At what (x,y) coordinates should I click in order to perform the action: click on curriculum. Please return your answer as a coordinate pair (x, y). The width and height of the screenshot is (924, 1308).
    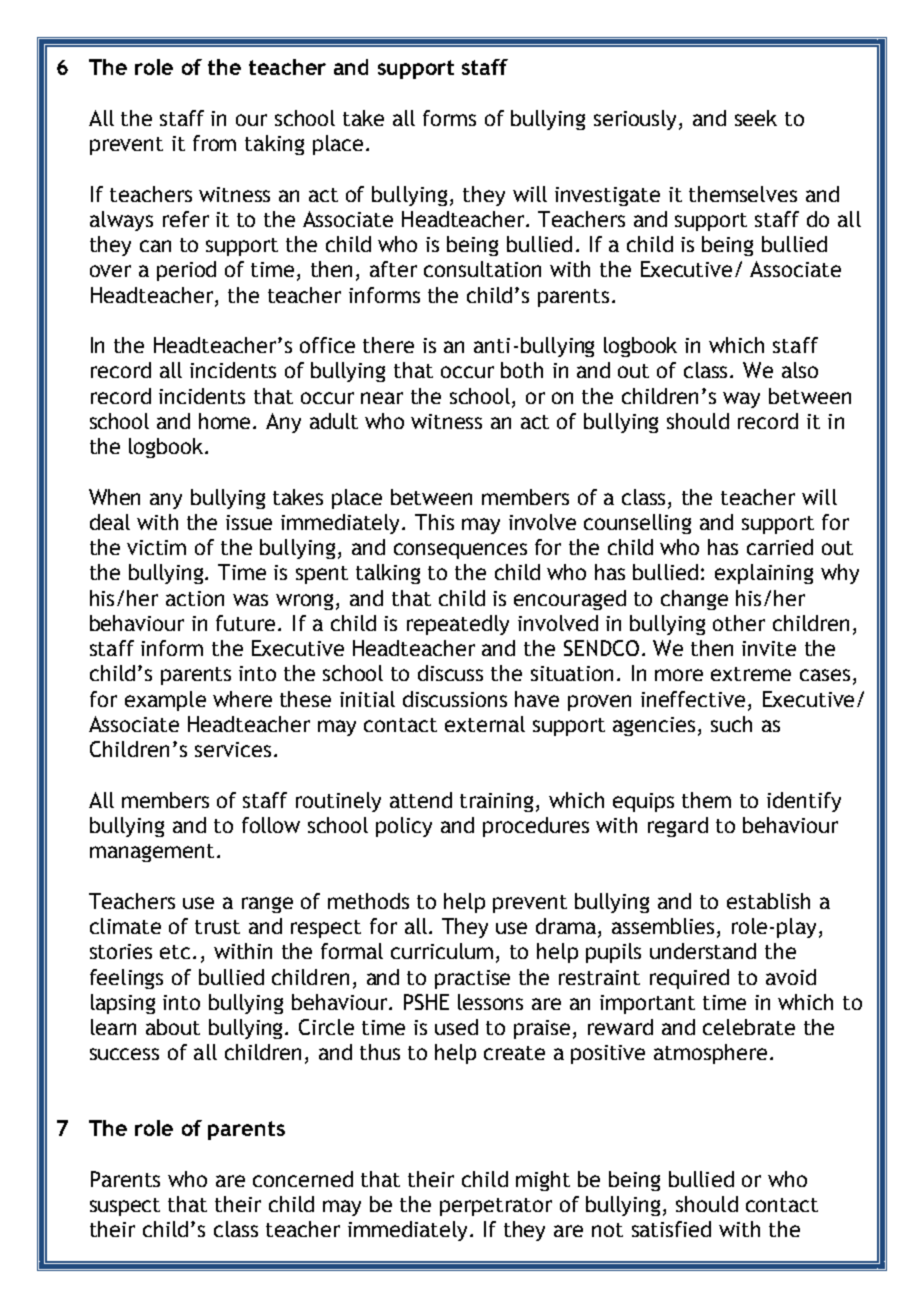
    Looking at the image, I should click on (442, 951).
